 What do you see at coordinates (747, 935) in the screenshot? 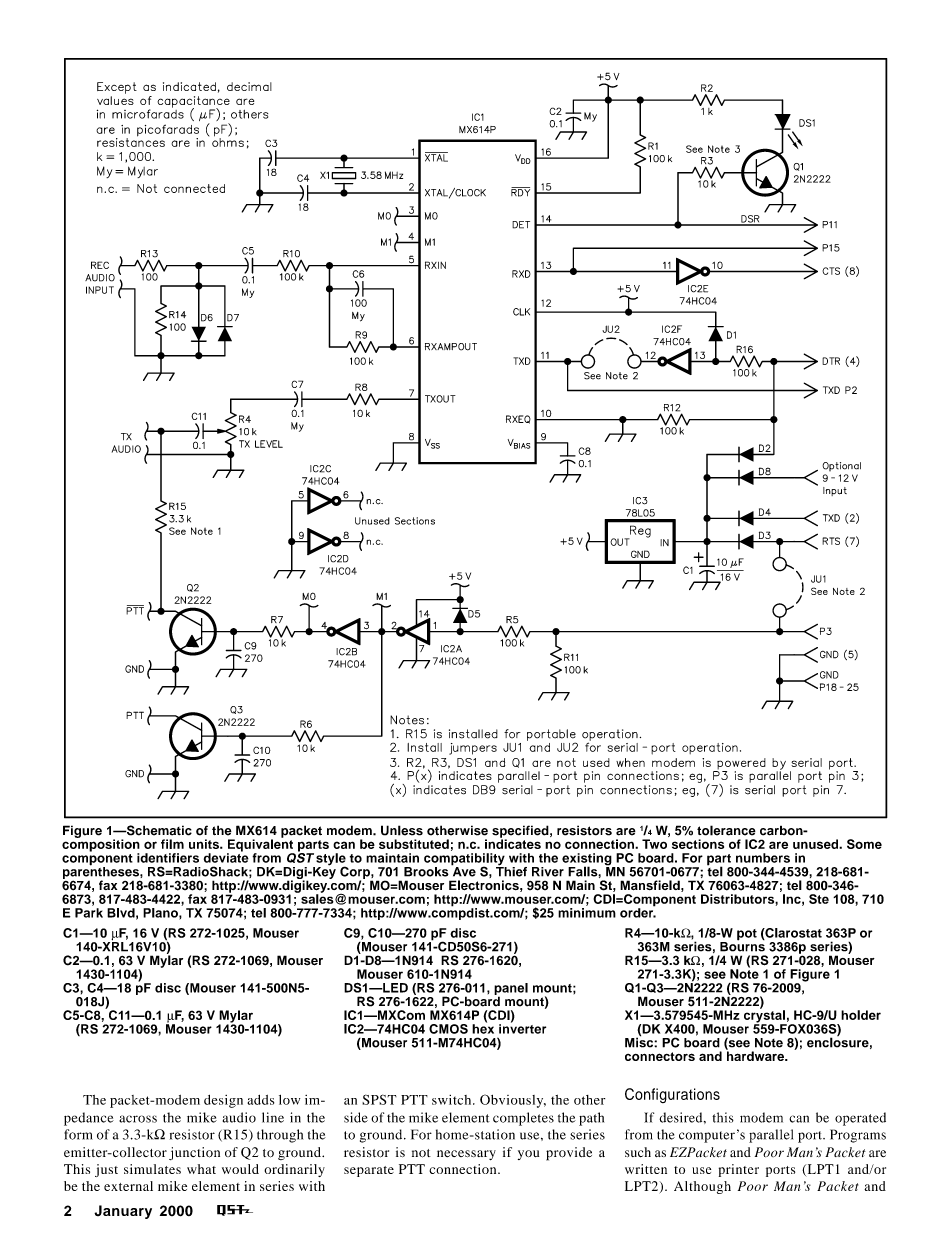
I see `pot` at bounding box center [747, 935].
